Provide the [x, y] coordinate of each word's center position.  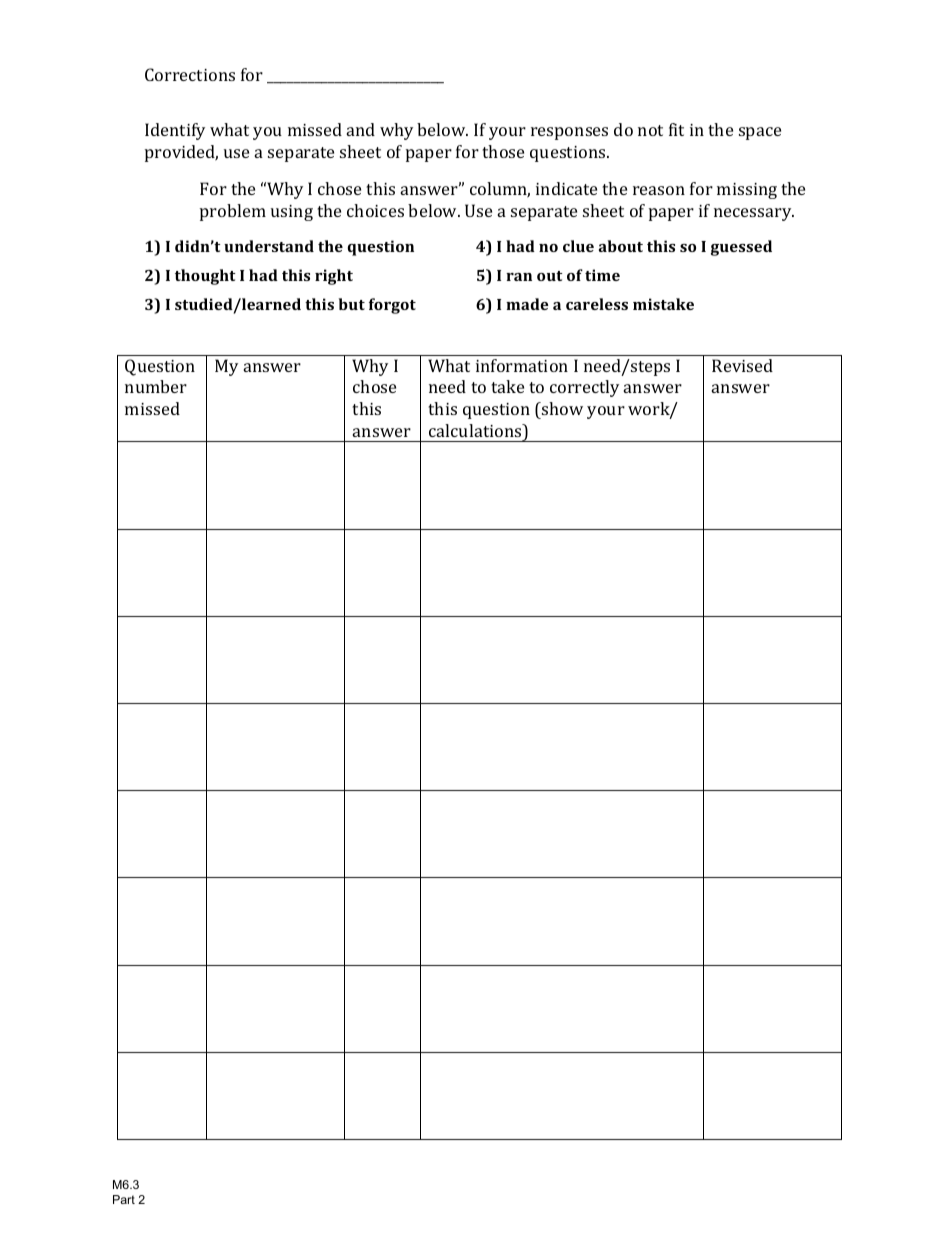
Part [124, 1199]
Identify [175, 131]
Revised [742, 365]
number [156, 386]
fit [676, 129]
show [561, 408]
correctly [584, 388]
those [503, 151]
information [522, 365]
